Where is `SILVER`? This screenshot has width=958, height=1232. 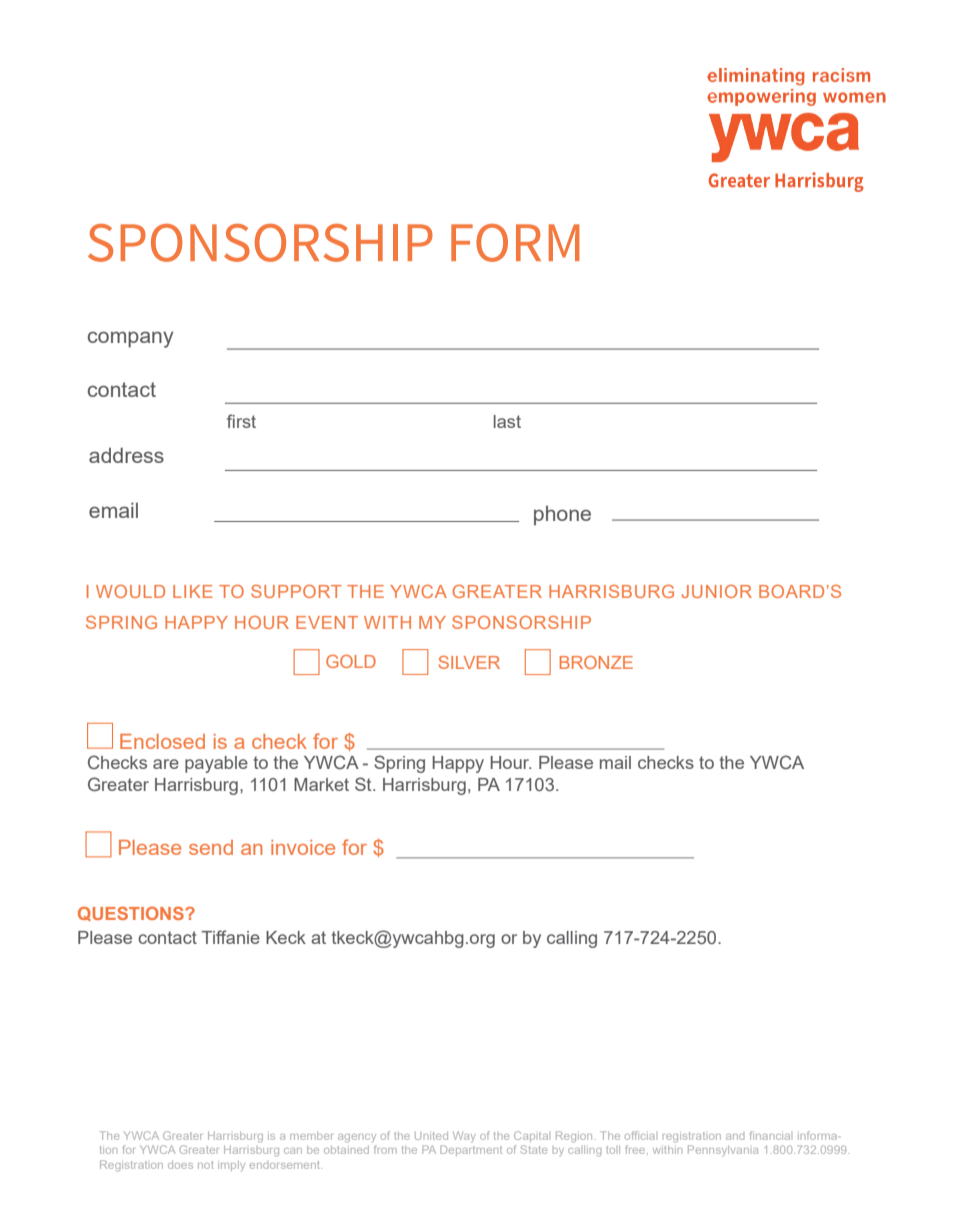 SILVER is located at coordinates (469, 662).
